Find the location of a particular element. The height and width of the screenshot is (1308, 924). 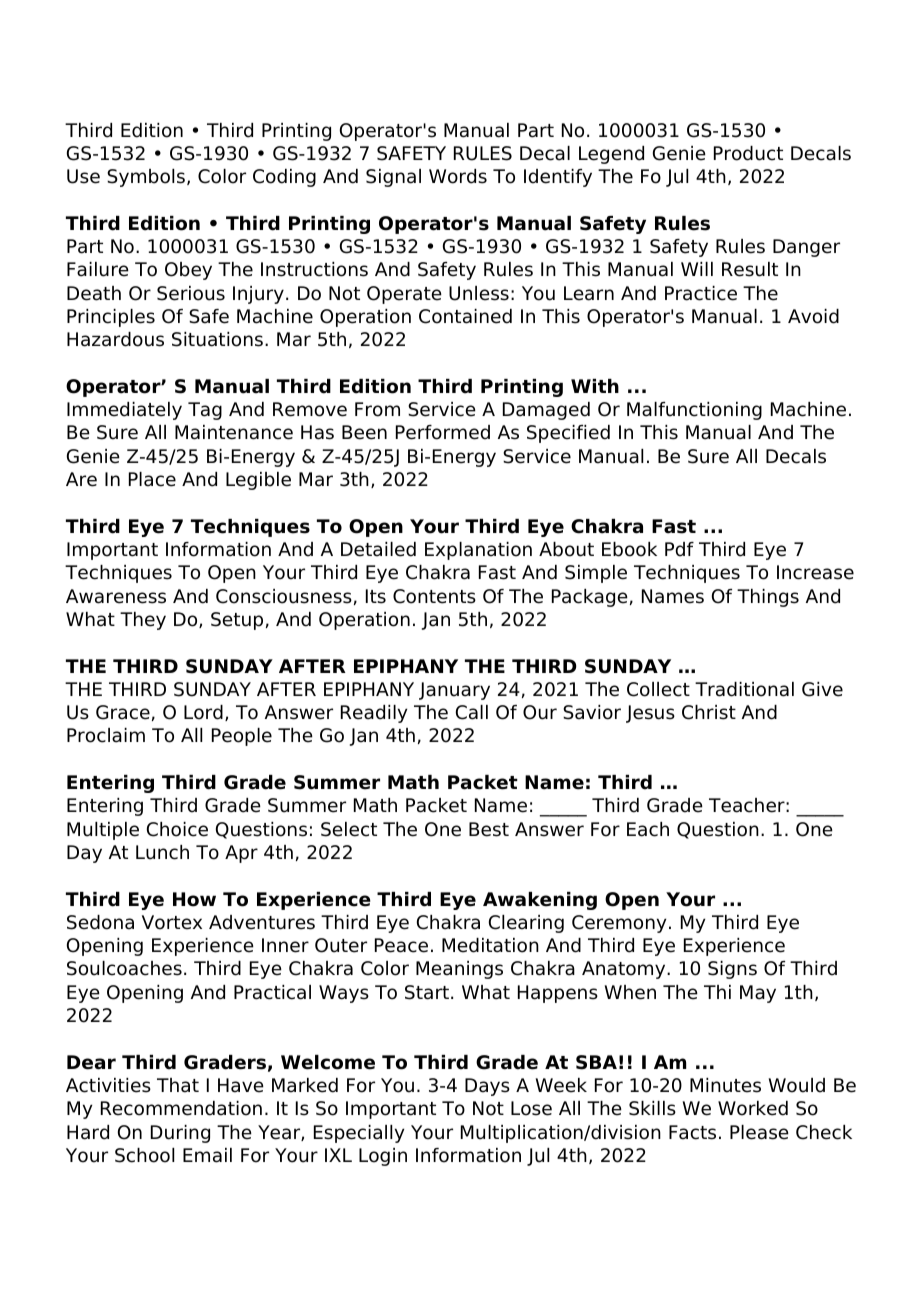

Symbols is located at coordinates (146, 178).
